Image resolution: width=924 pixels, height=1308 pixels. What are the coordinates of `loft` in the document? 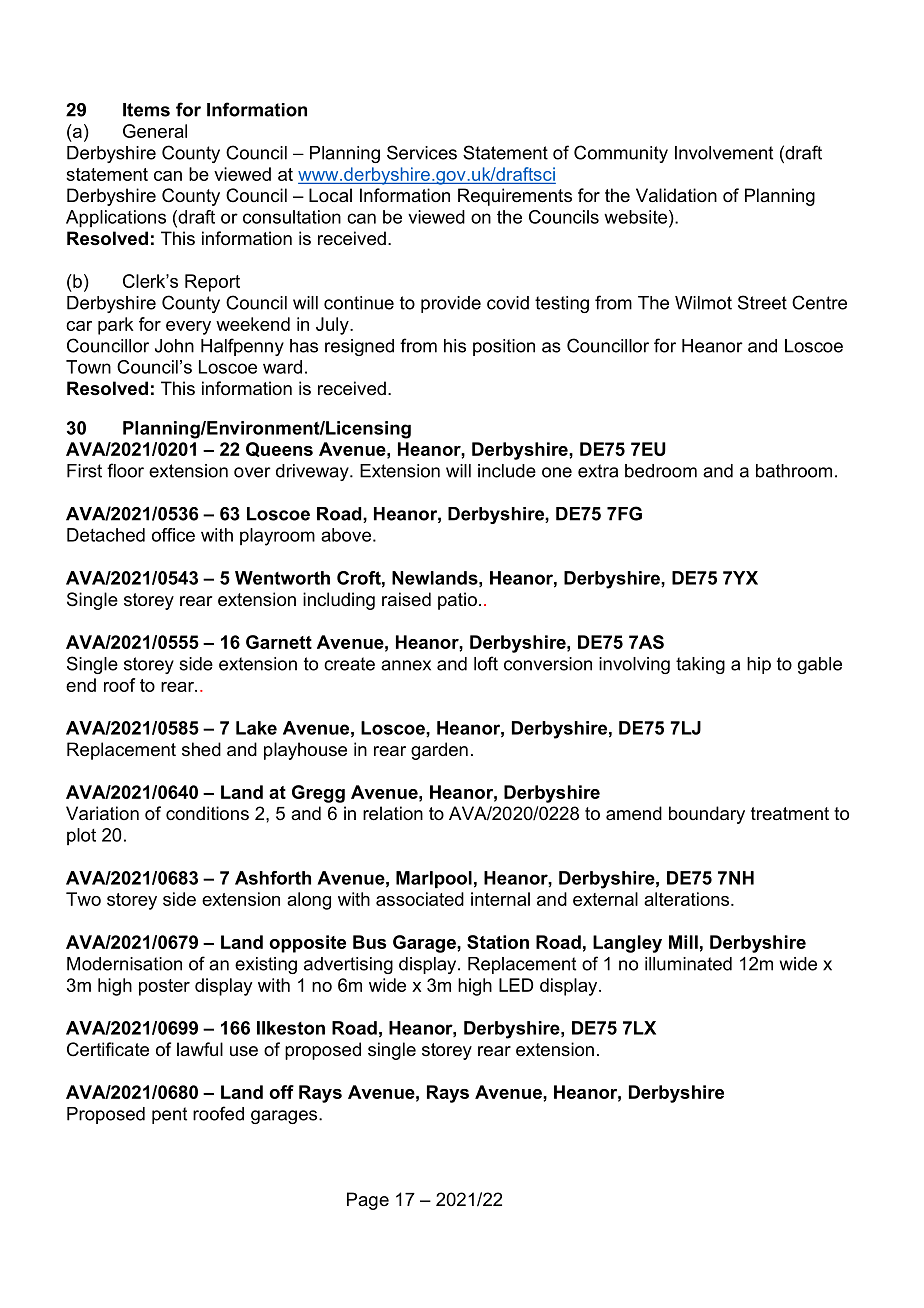 It's located at (486, 663).
